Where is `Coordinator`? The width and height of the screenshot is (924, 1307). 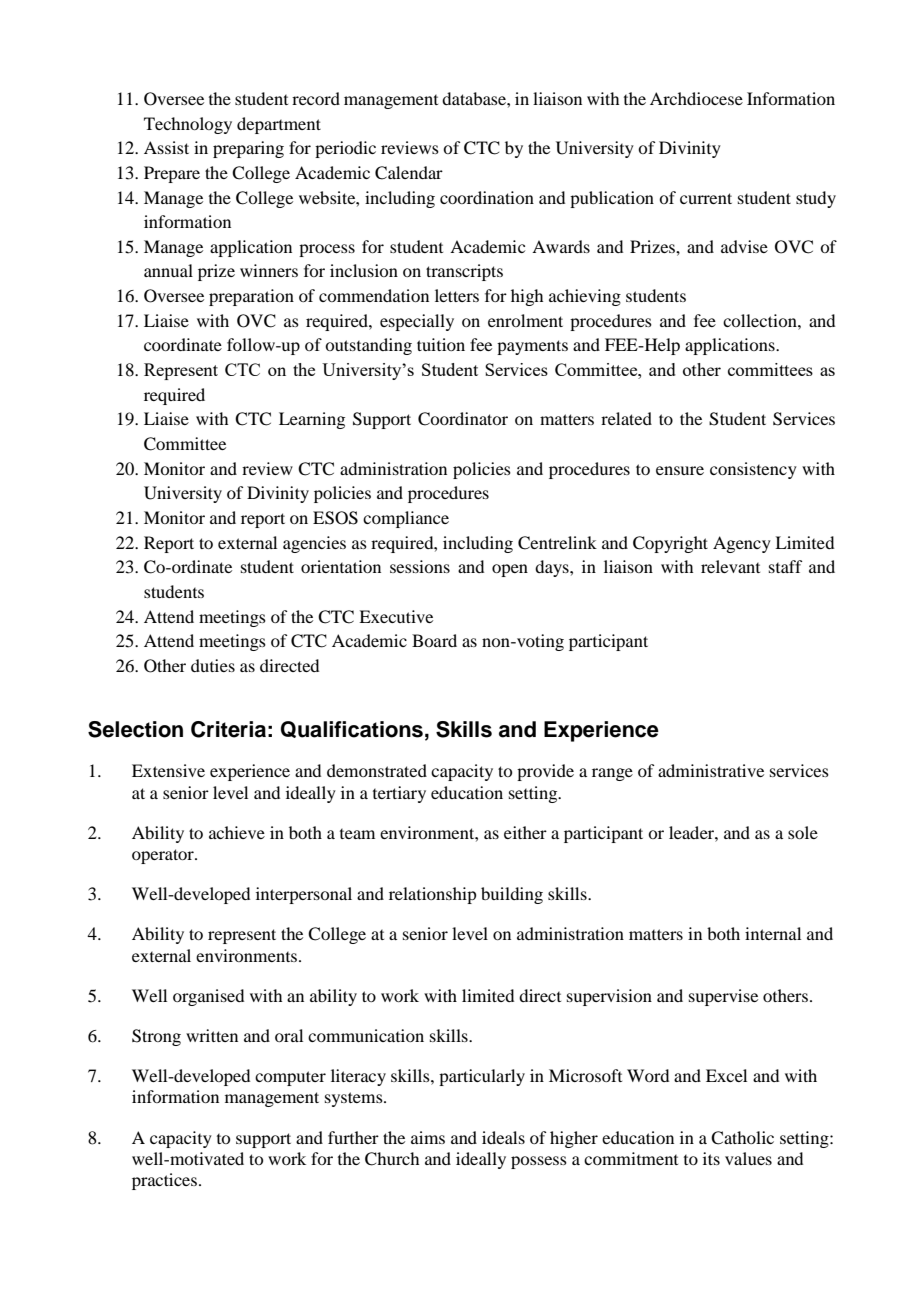
Coordinator is located at coordinates (463, 419).
